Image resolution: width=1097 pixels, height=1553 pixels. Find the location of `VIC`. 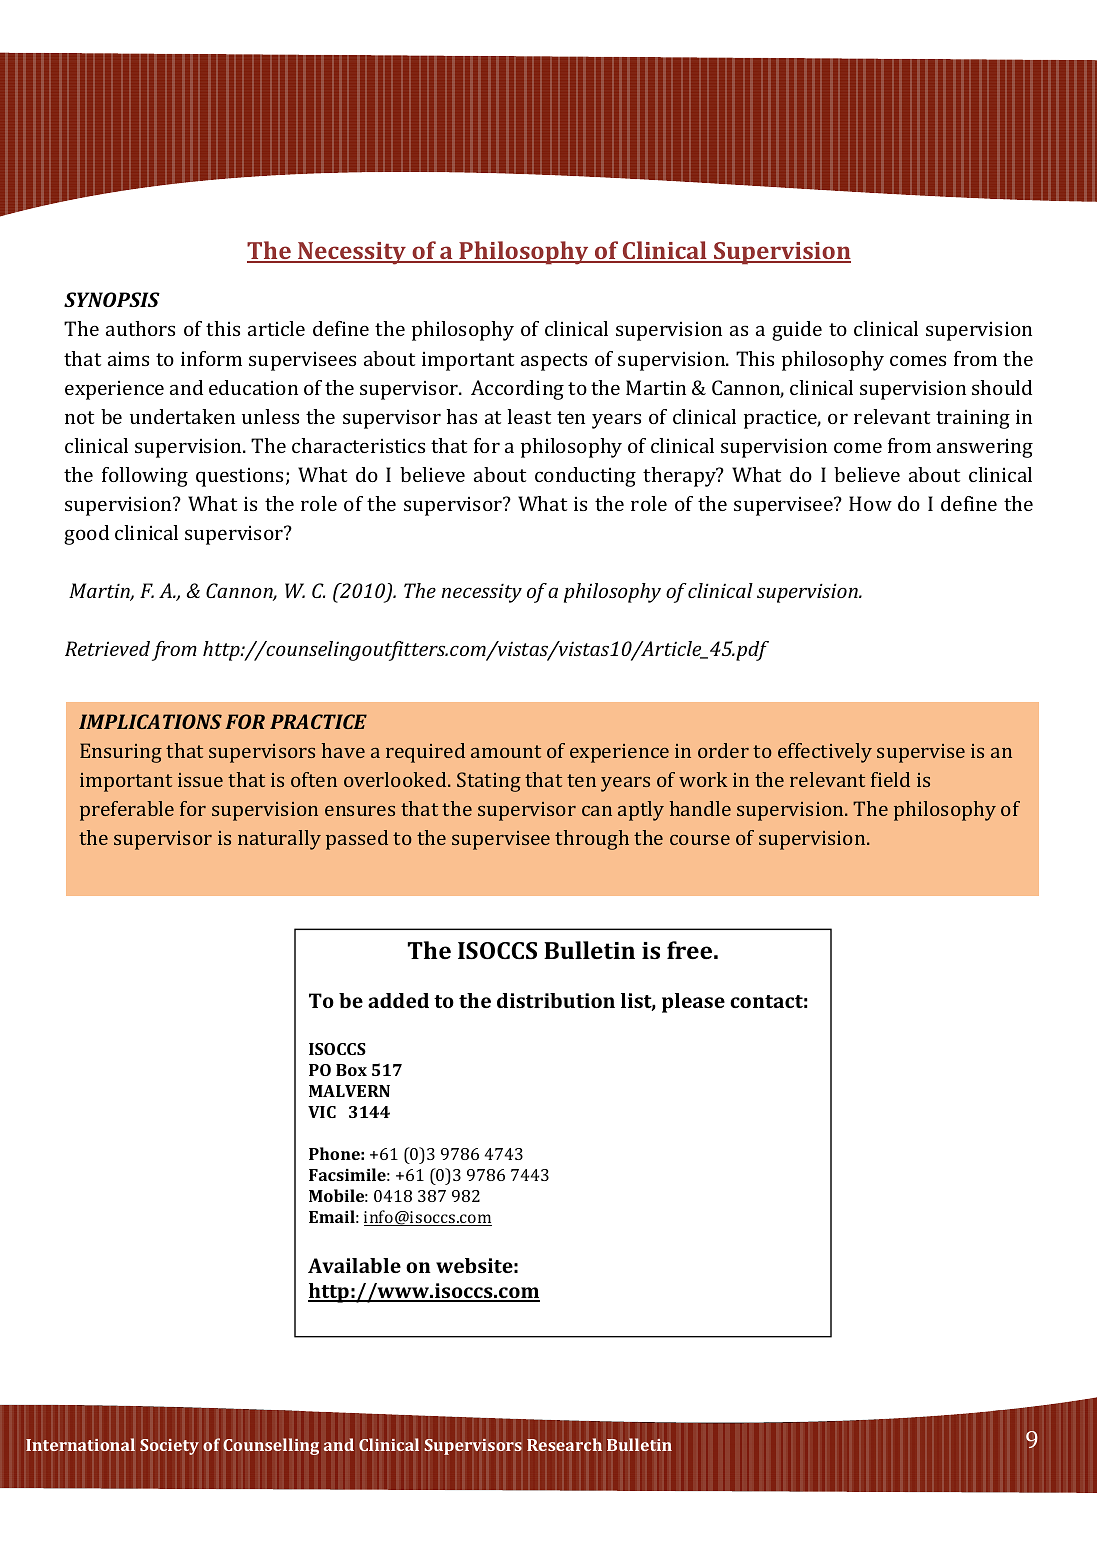

VIC is located at coordinates (322, 1112).
